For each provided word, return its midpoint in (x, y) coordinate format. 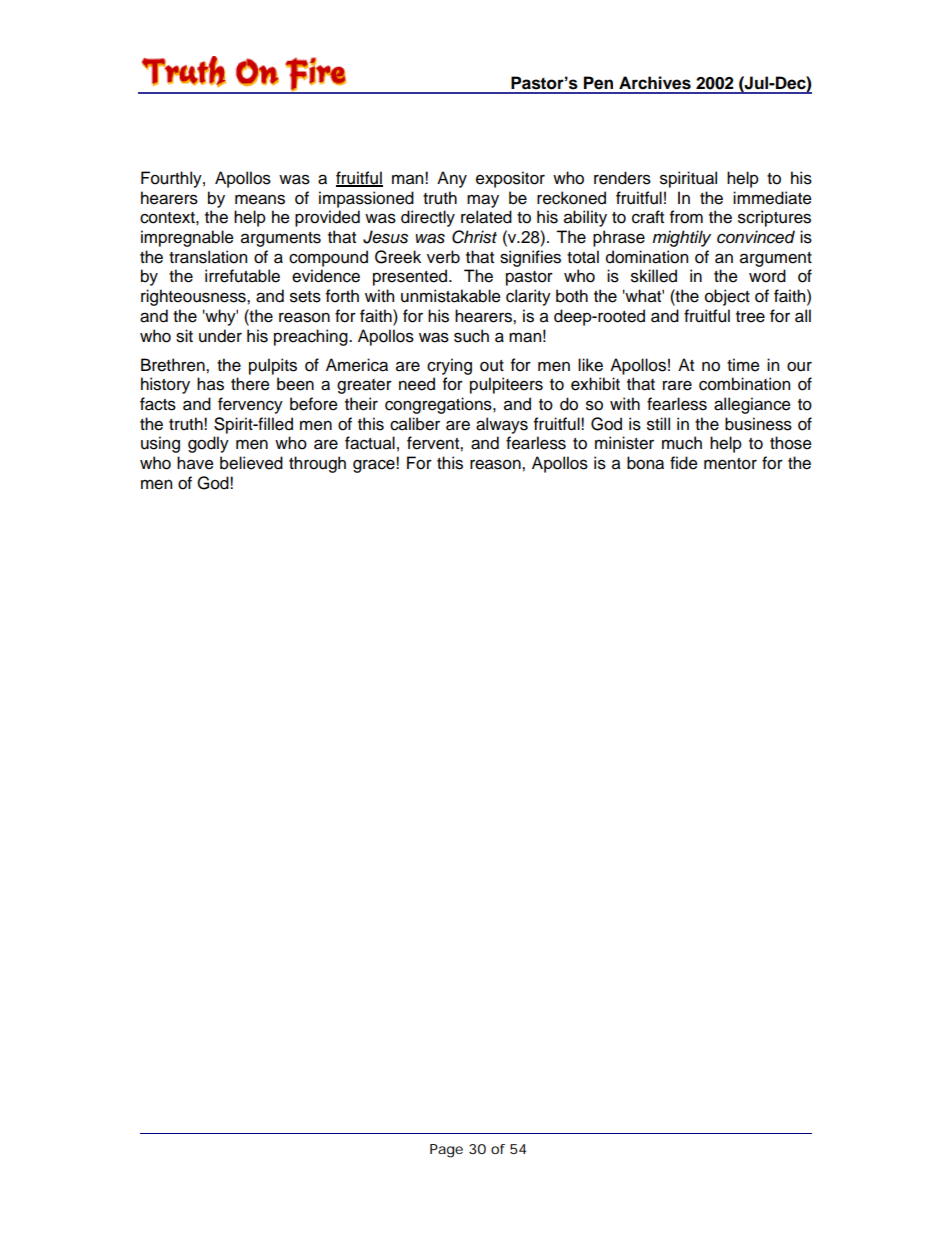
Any (452, 179)
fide (684, 463)
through (317, 464)
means (260, 199)
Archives (655, 83)
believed (251, 463)
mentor (730, 464)
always (502, 425)
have (195, 463)
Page (446, 1151)
